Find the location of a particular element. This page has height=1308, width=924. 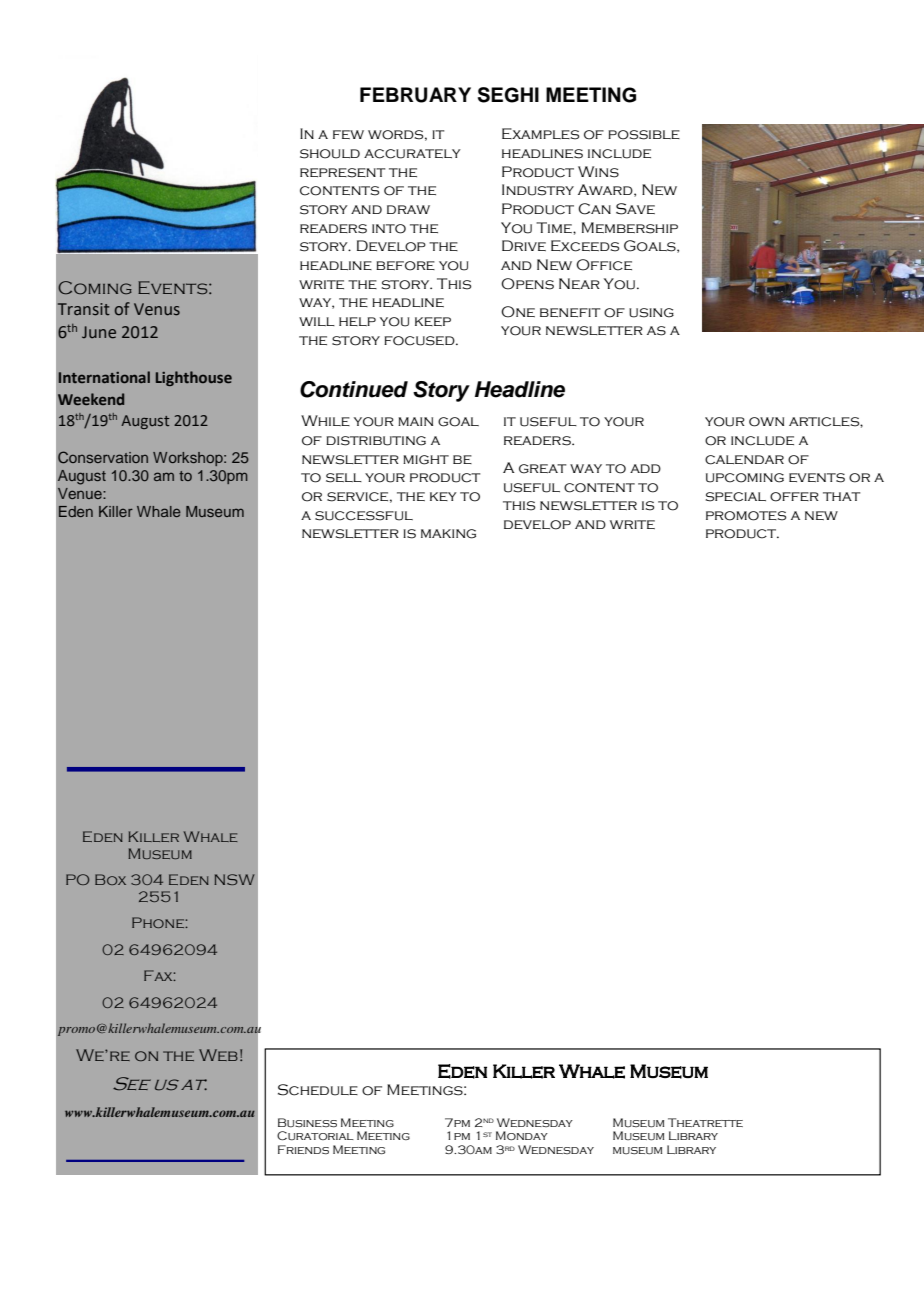

Monday is located at coordinates (522, 1135).
